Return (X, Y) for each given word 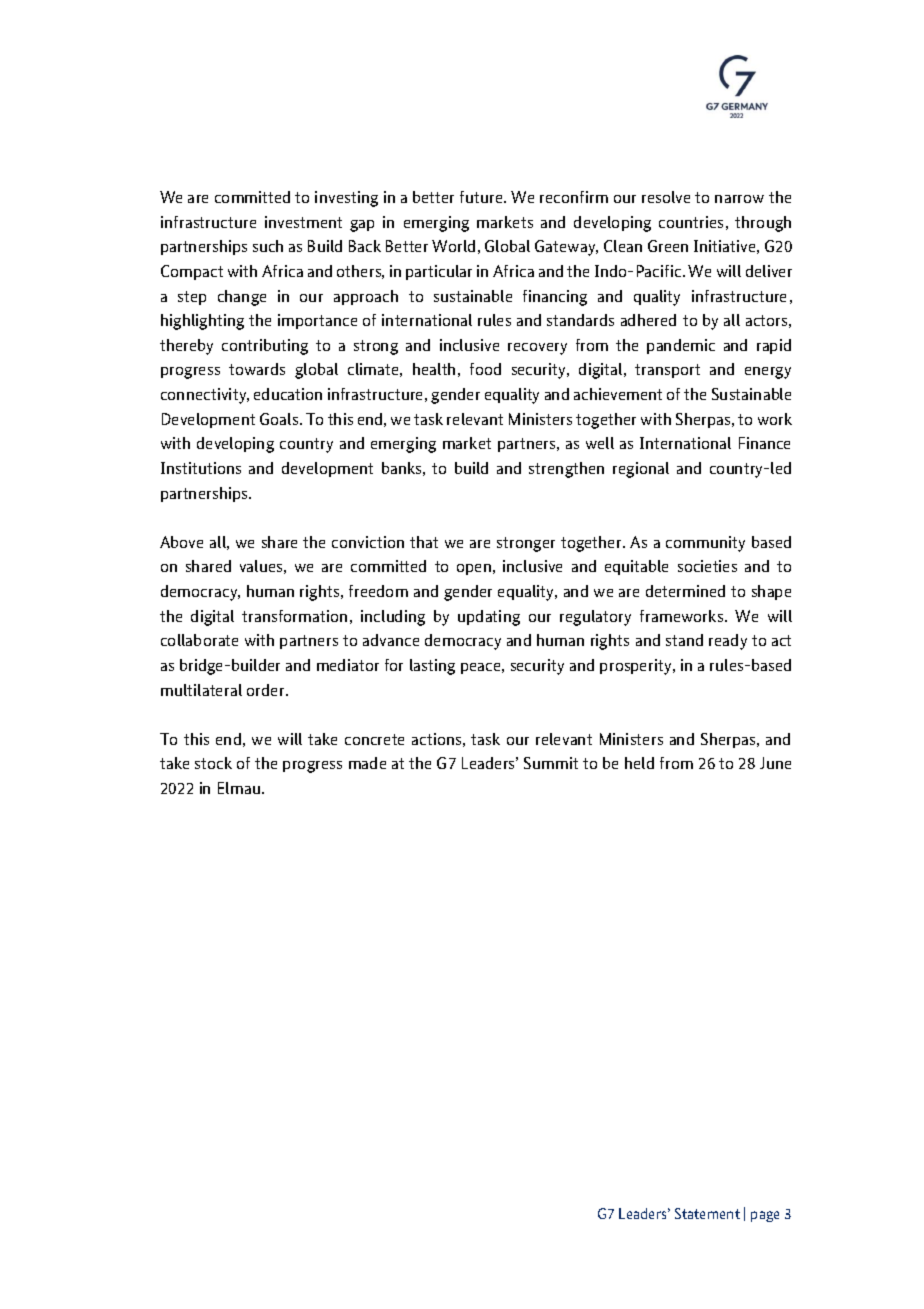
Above (181, 542)
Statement (707, 1213)
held (639, 763)
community (705, 544)
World (453, 246)
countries (691, 222)
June (775, 763)
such (268, 246)
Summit (551, 763)
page (765, 1216)
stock (213, 763)
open (474, 569)
